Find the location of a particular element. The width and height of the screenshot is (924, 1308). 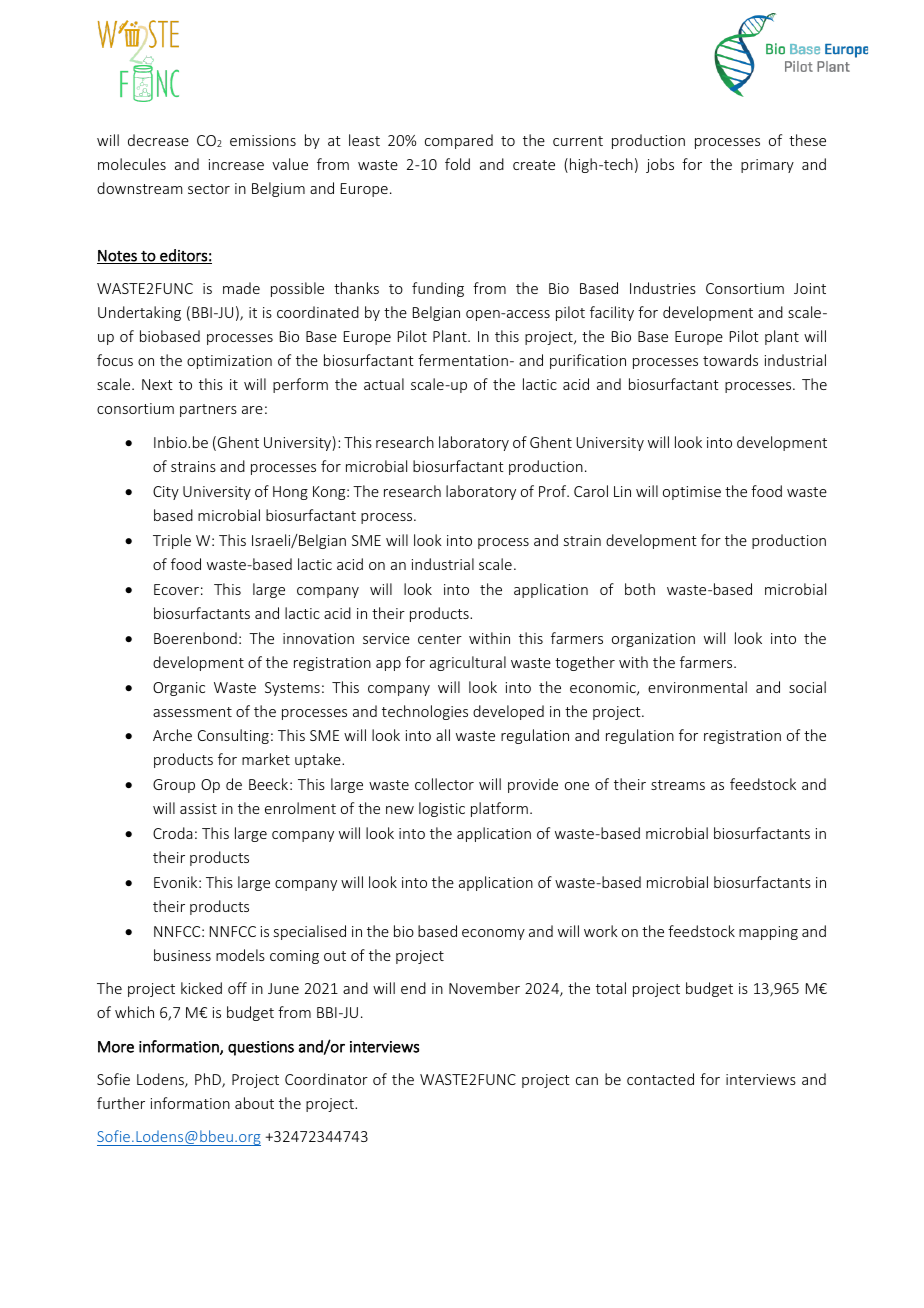

contacted is located at coordinates (660, 1079).
